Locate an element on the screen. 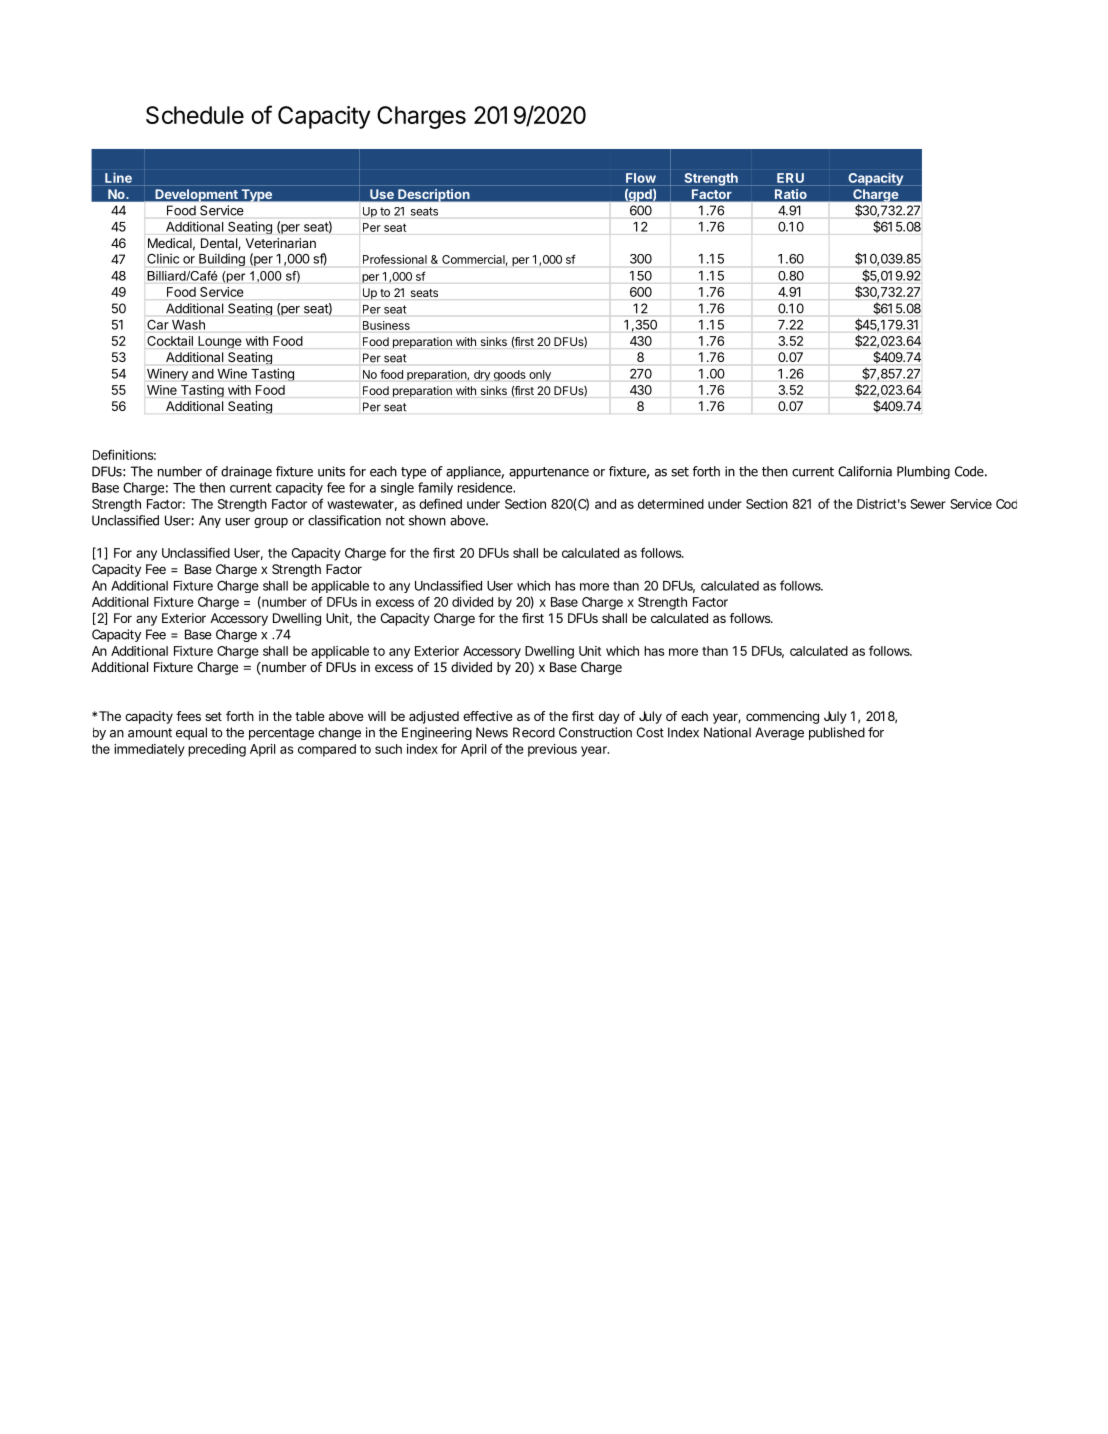  equal is located at coordinates (191, 733).
